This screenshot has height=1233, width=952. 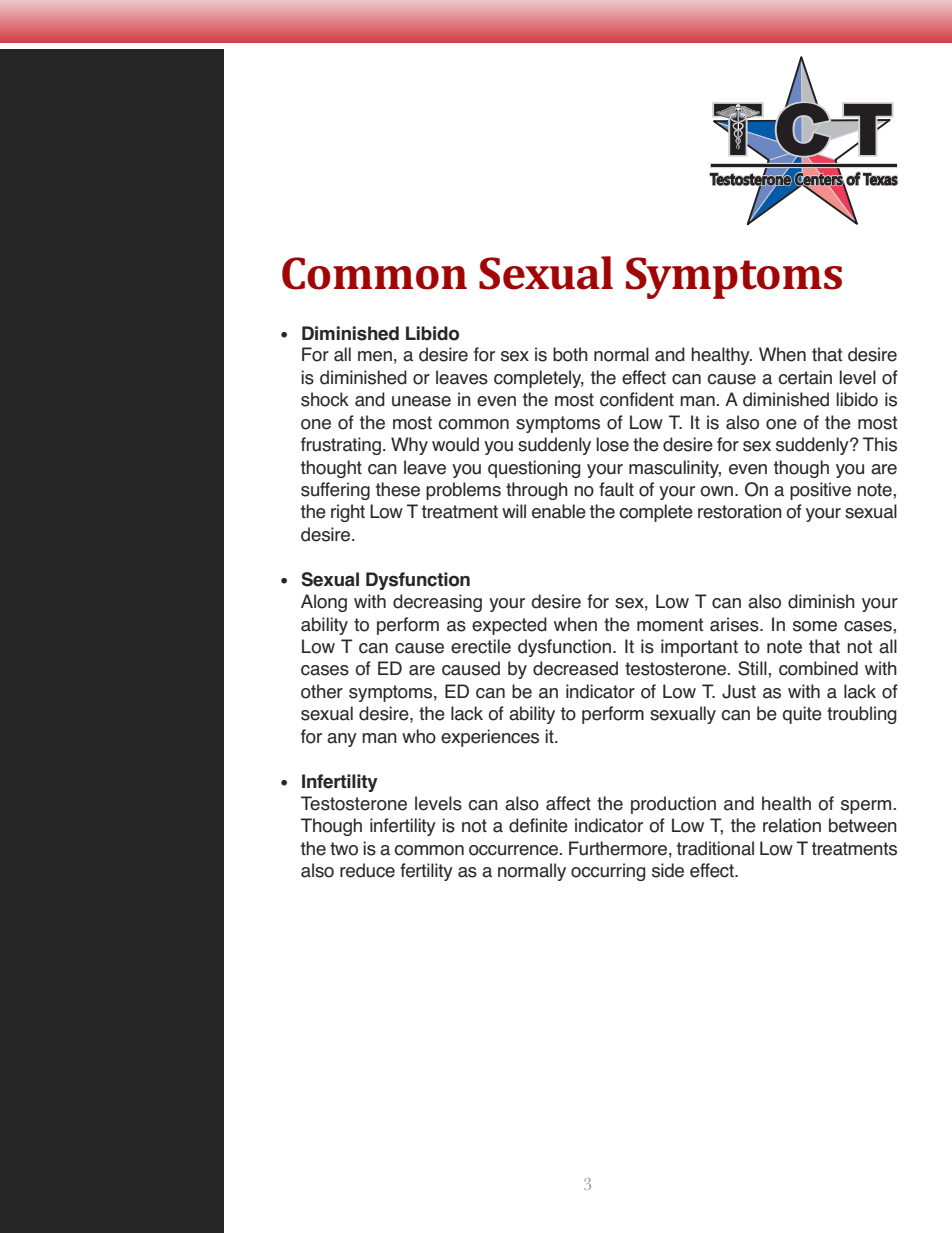 I want to click on decreasing, so click(x=437, y=603).
